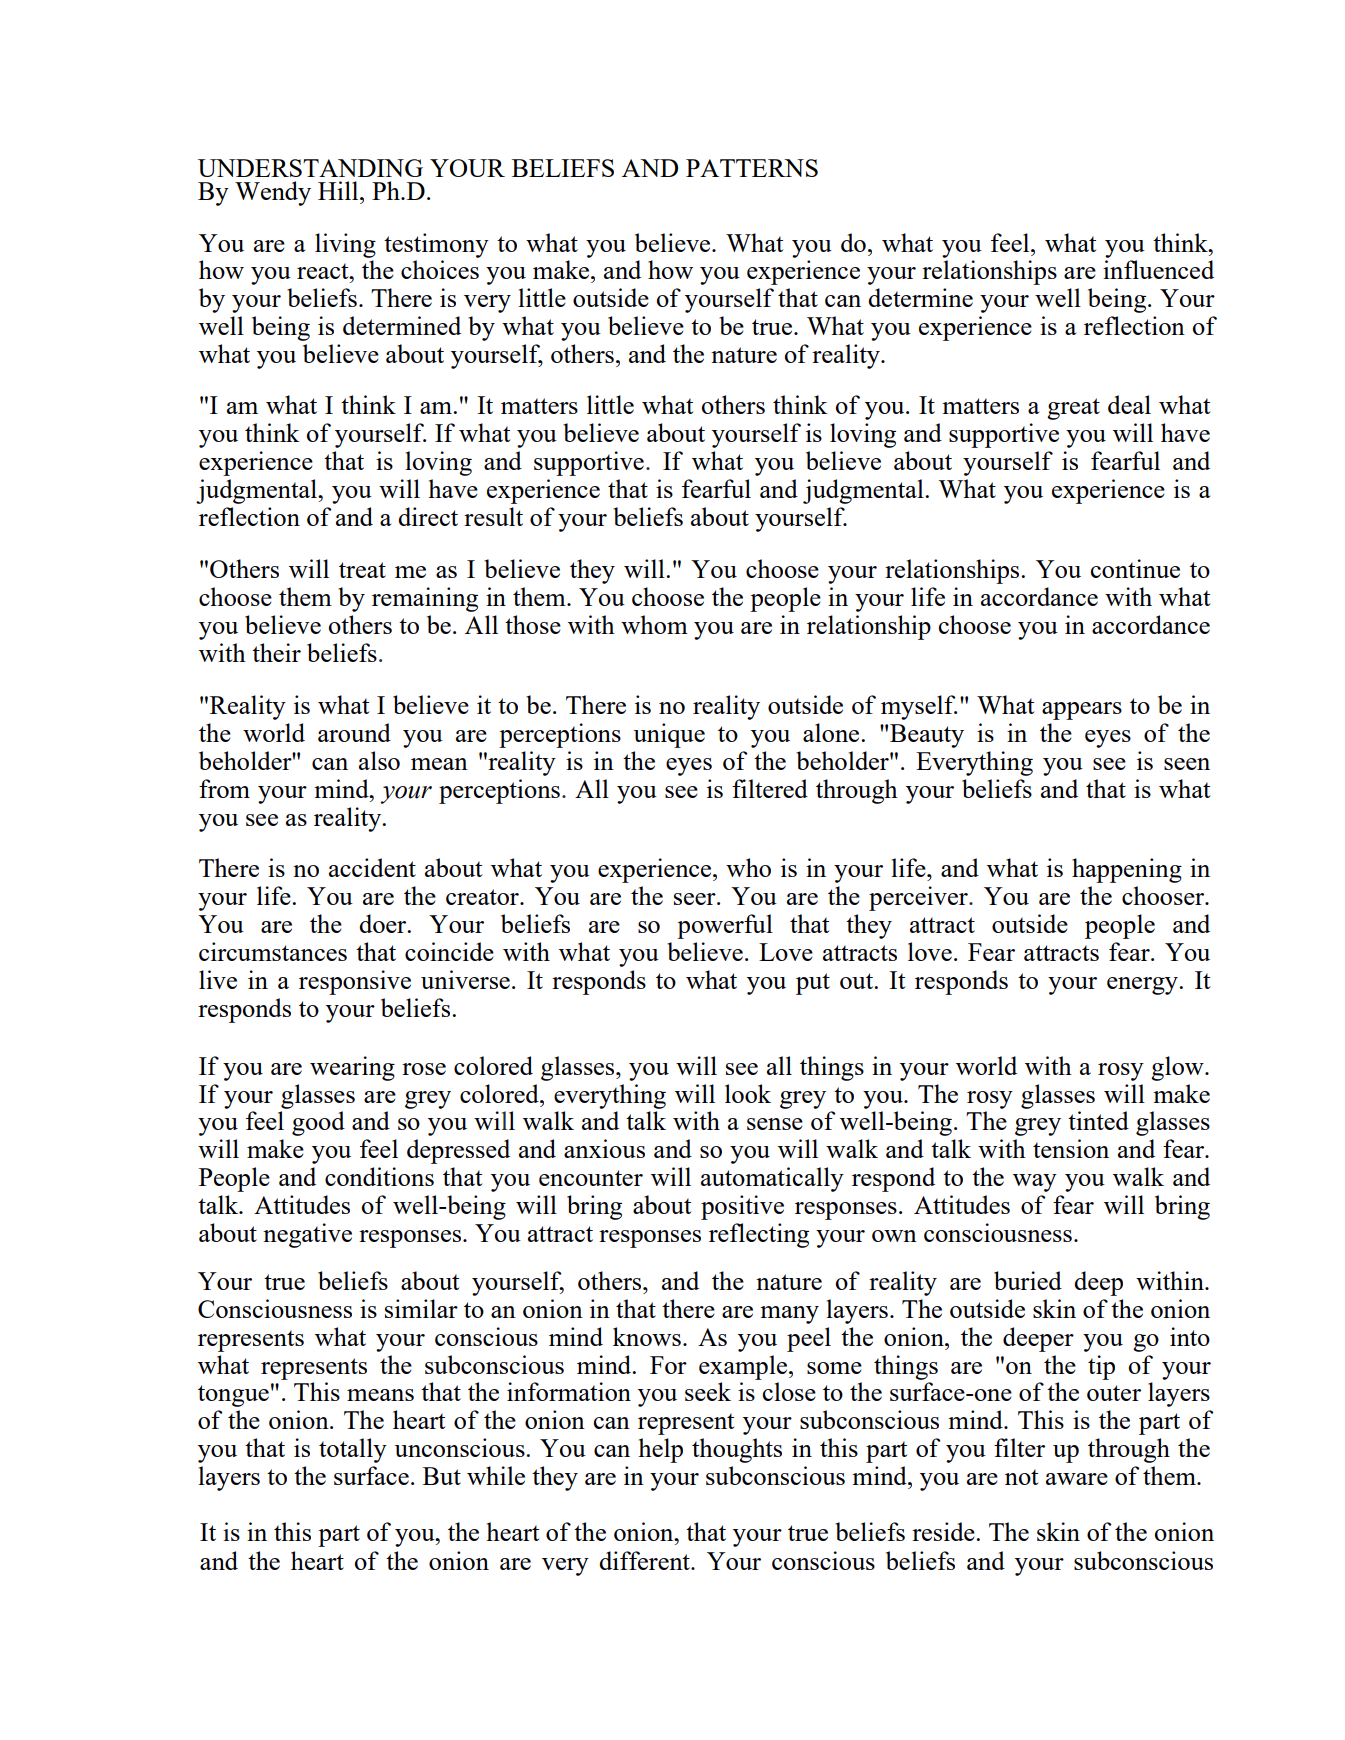 The image size is (1345, 1740). What do you see at coordinates (1077, 1479) in the page?
I see `aware` at bounding box center [1077, 1479].
